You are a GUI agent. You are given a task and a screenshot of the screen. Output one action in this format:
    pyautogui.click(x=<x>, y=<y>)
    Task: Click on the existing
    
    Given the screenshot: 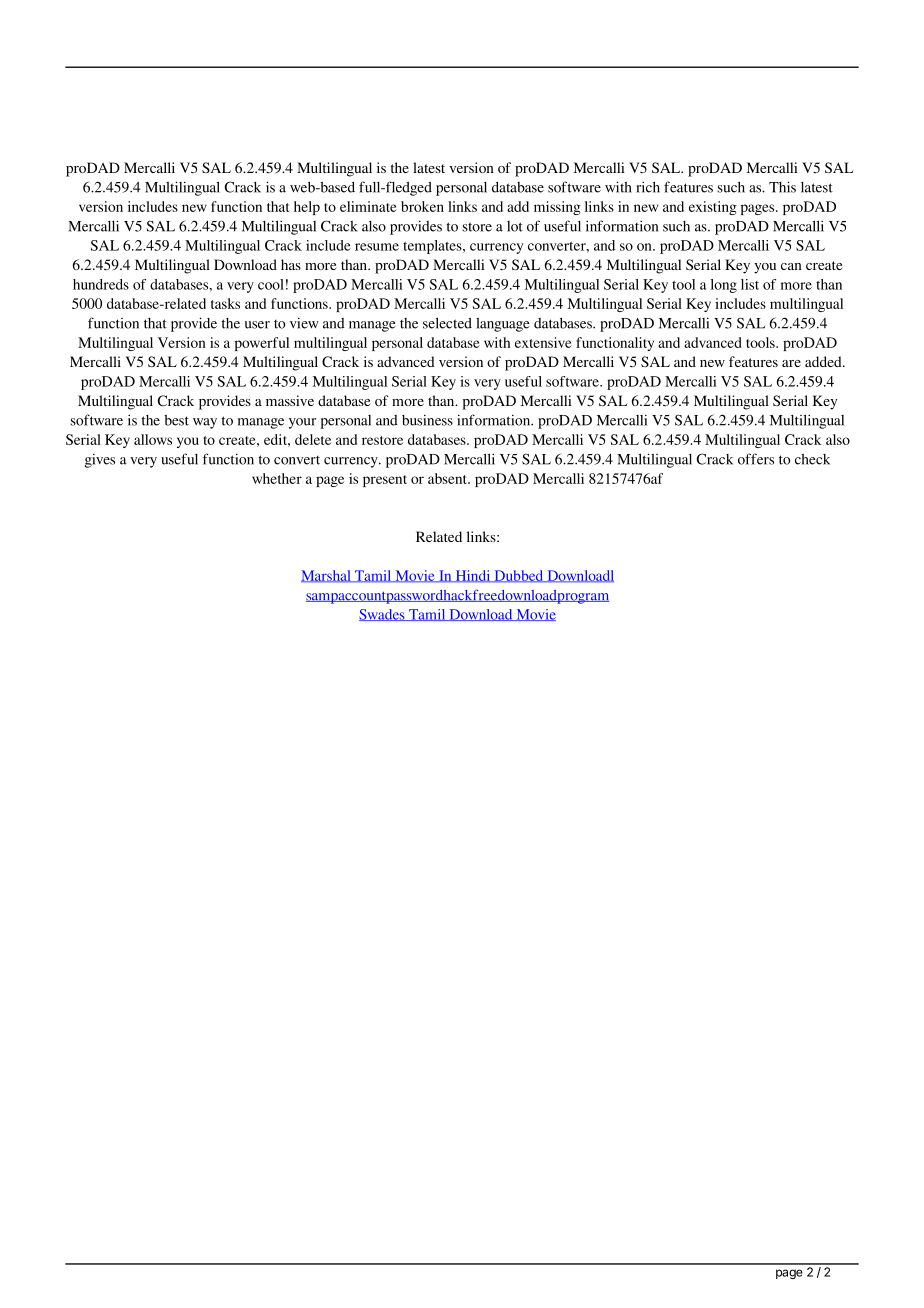 What is the action you would take?
    pyautogui.click(x=713, y=208)
